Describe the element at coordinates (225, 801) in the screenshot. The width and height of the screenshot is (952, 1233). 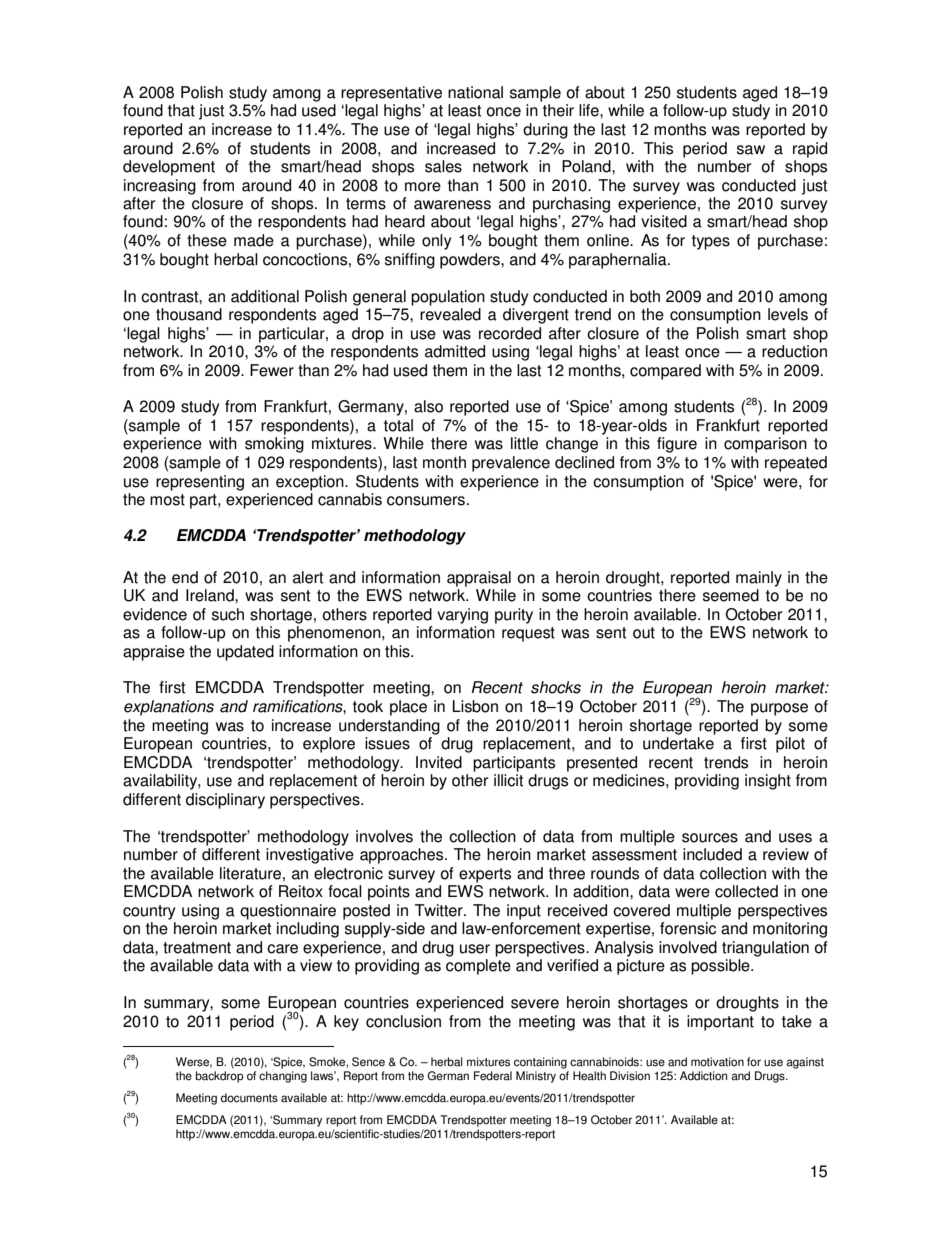
I see `disciplinary` at that location.
